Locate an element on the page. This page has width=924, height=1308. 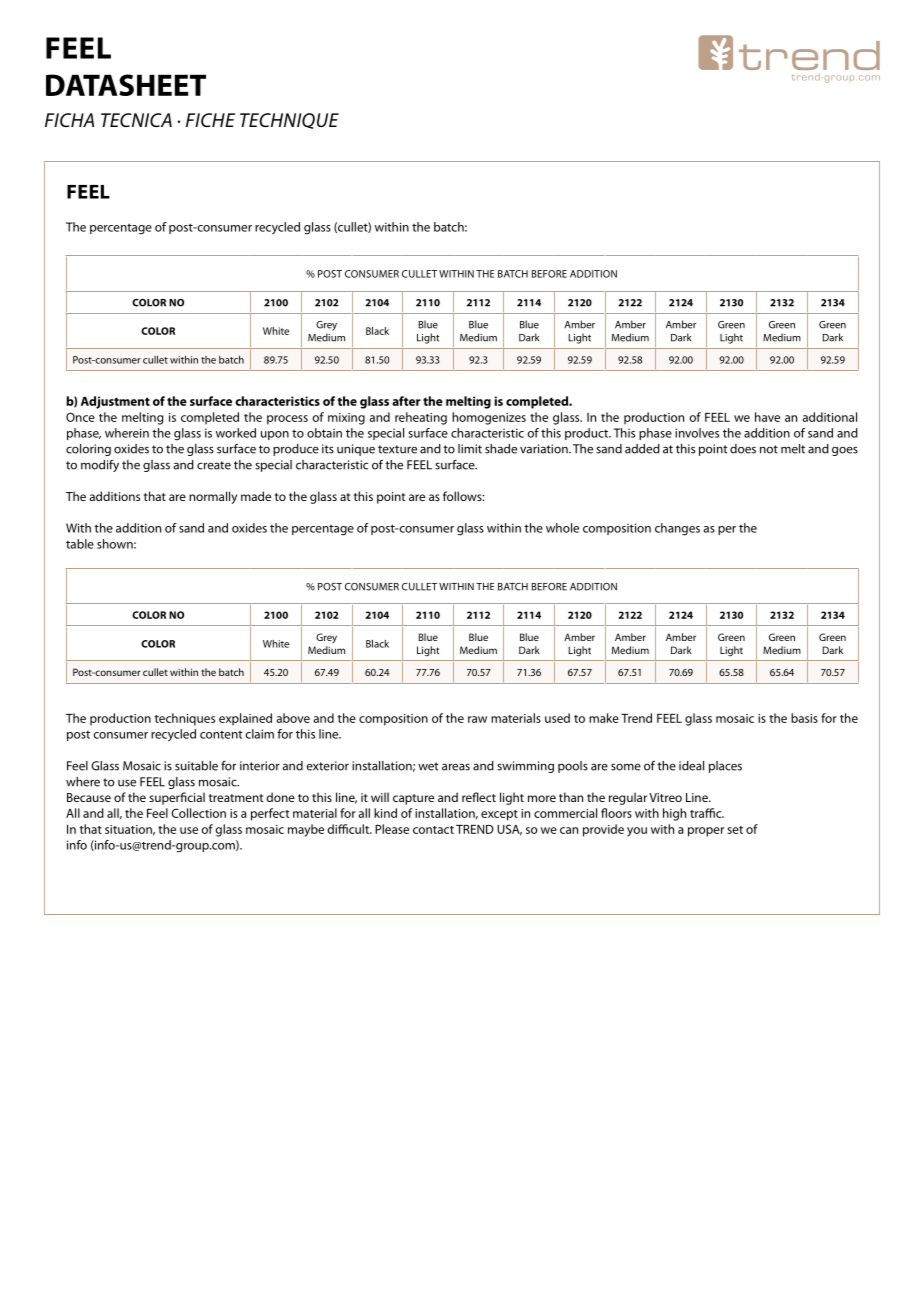
traffic is located at coordinates (707, 813).
